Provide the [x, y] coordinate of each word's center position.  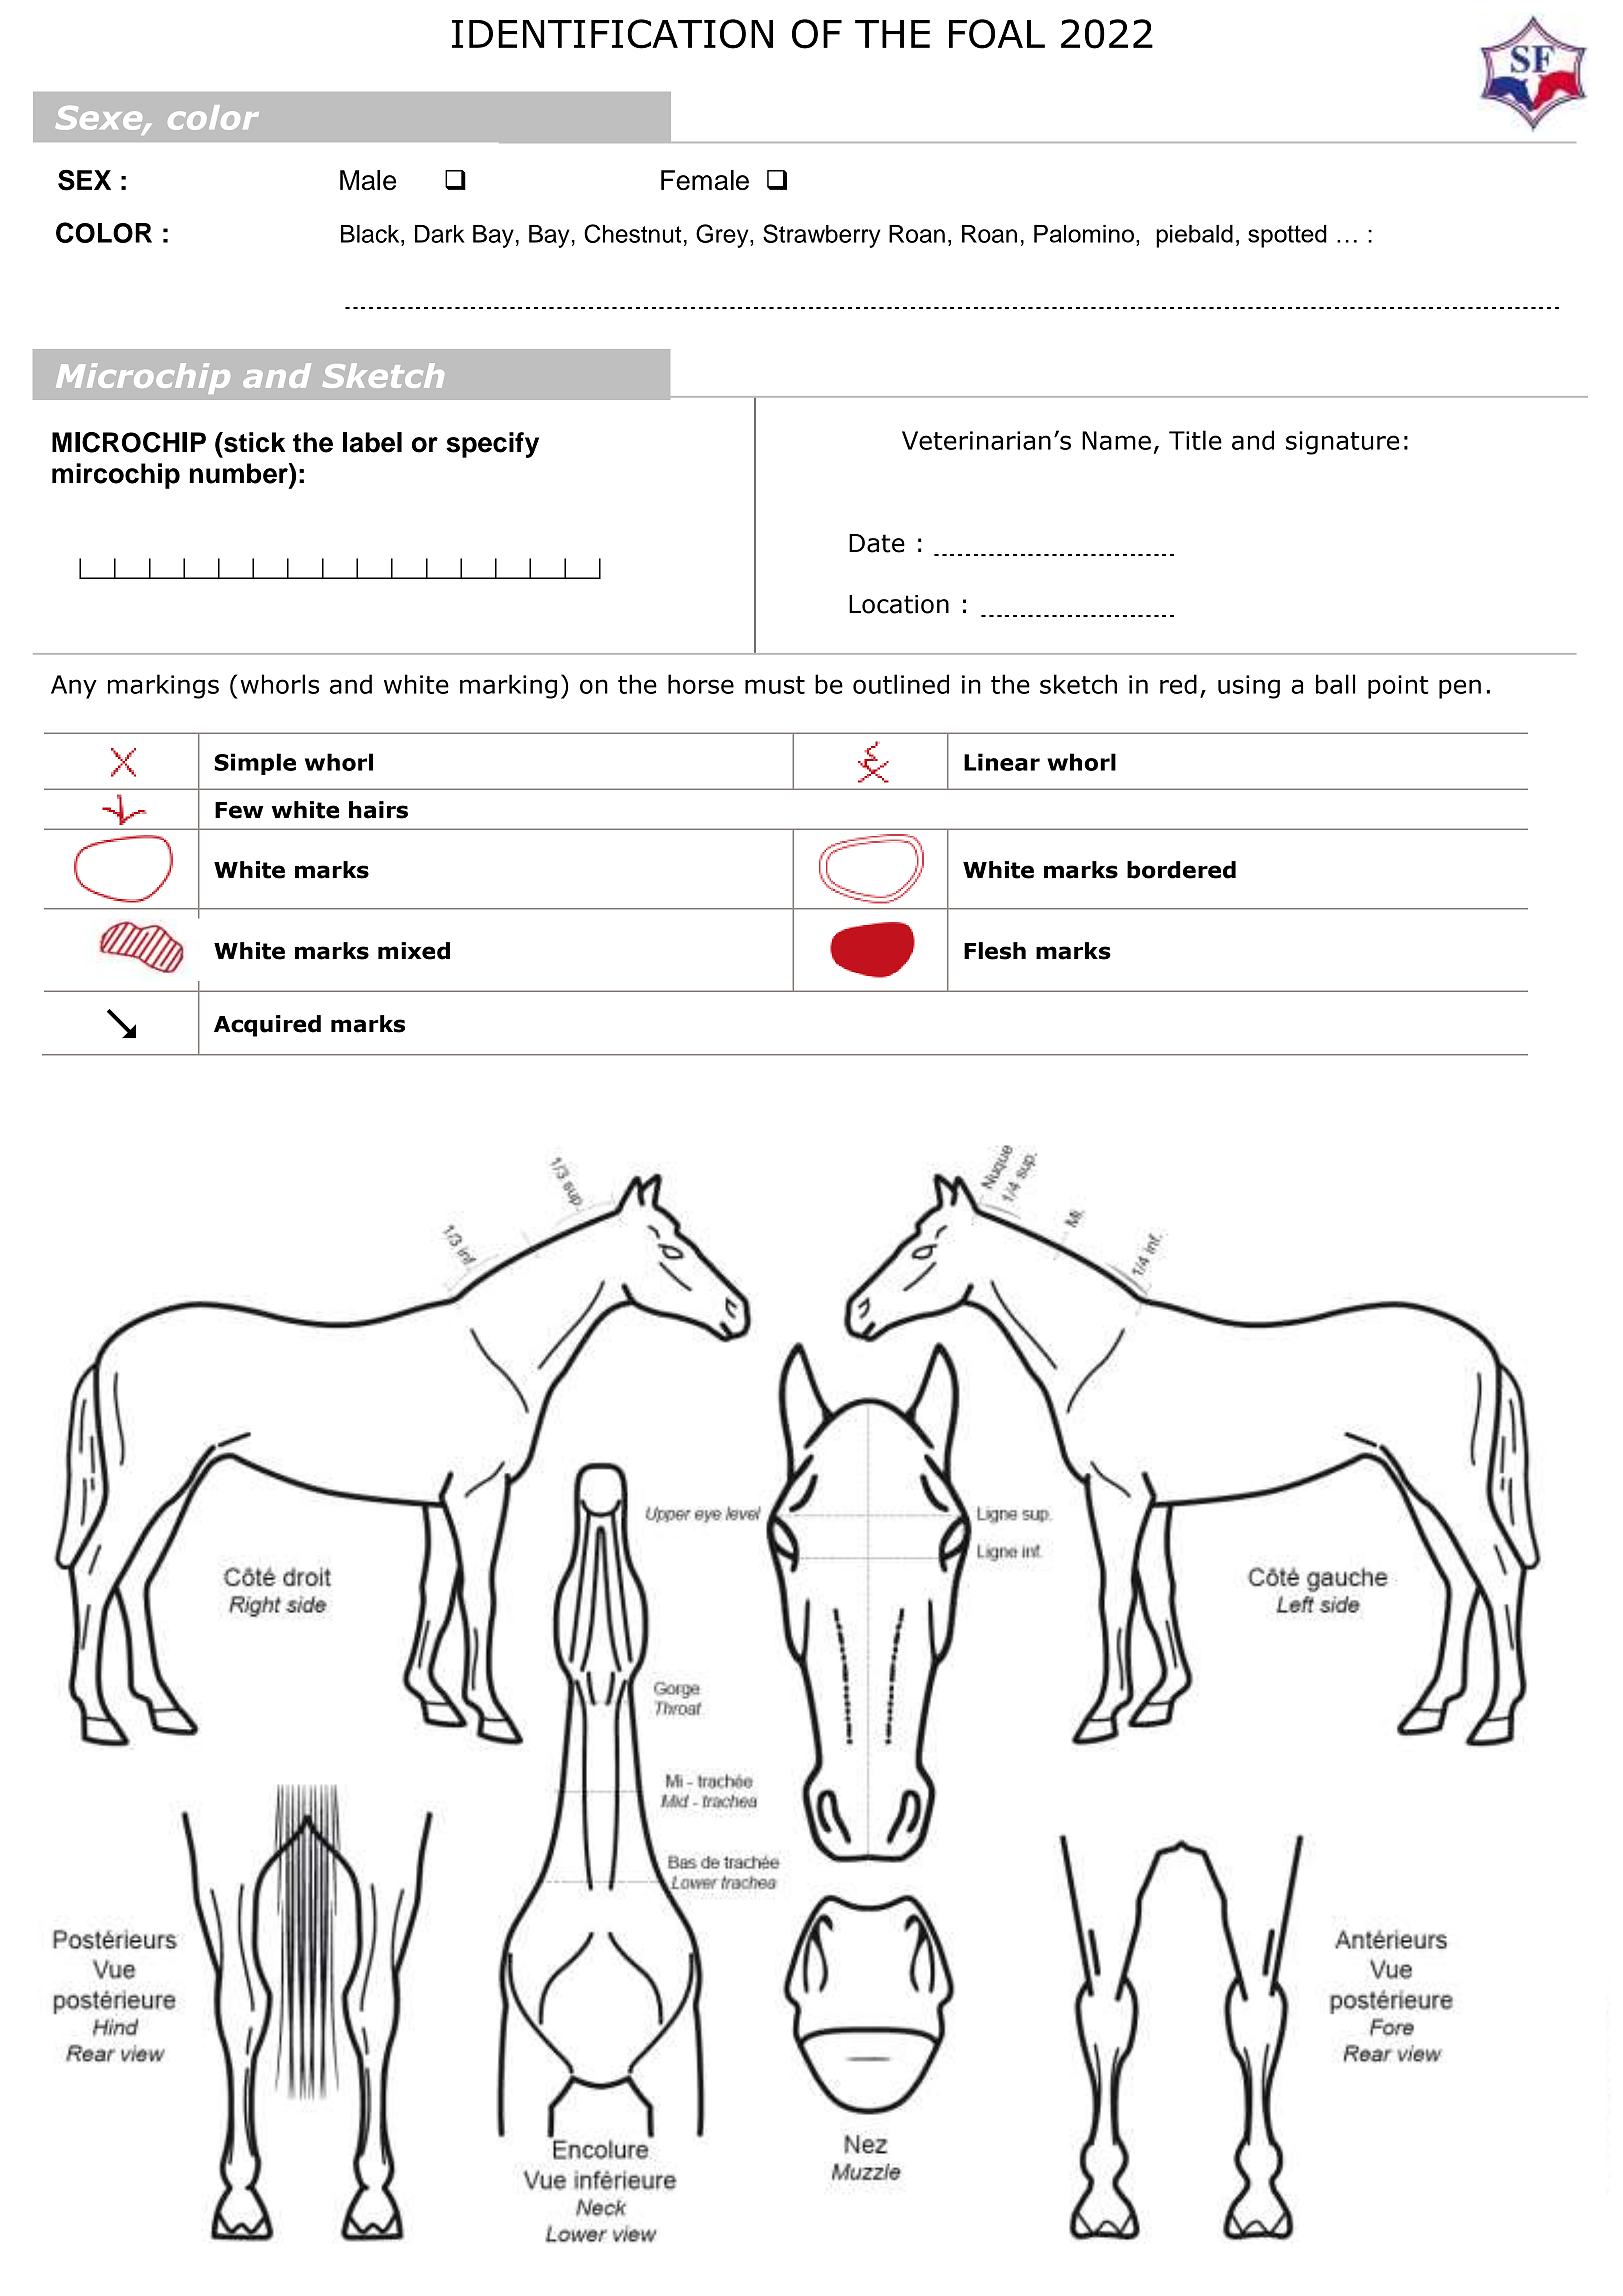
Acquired [267, 1026]
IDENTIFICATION [612, 34]
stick [253, 442]
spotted [1287, 236]
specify [492, 445]
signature [1342, 443]
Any [74, 687]
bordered [1181, 870]
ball [1335, 684]
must [775, 685]
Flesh [995, 951]
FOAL [997, 34]
